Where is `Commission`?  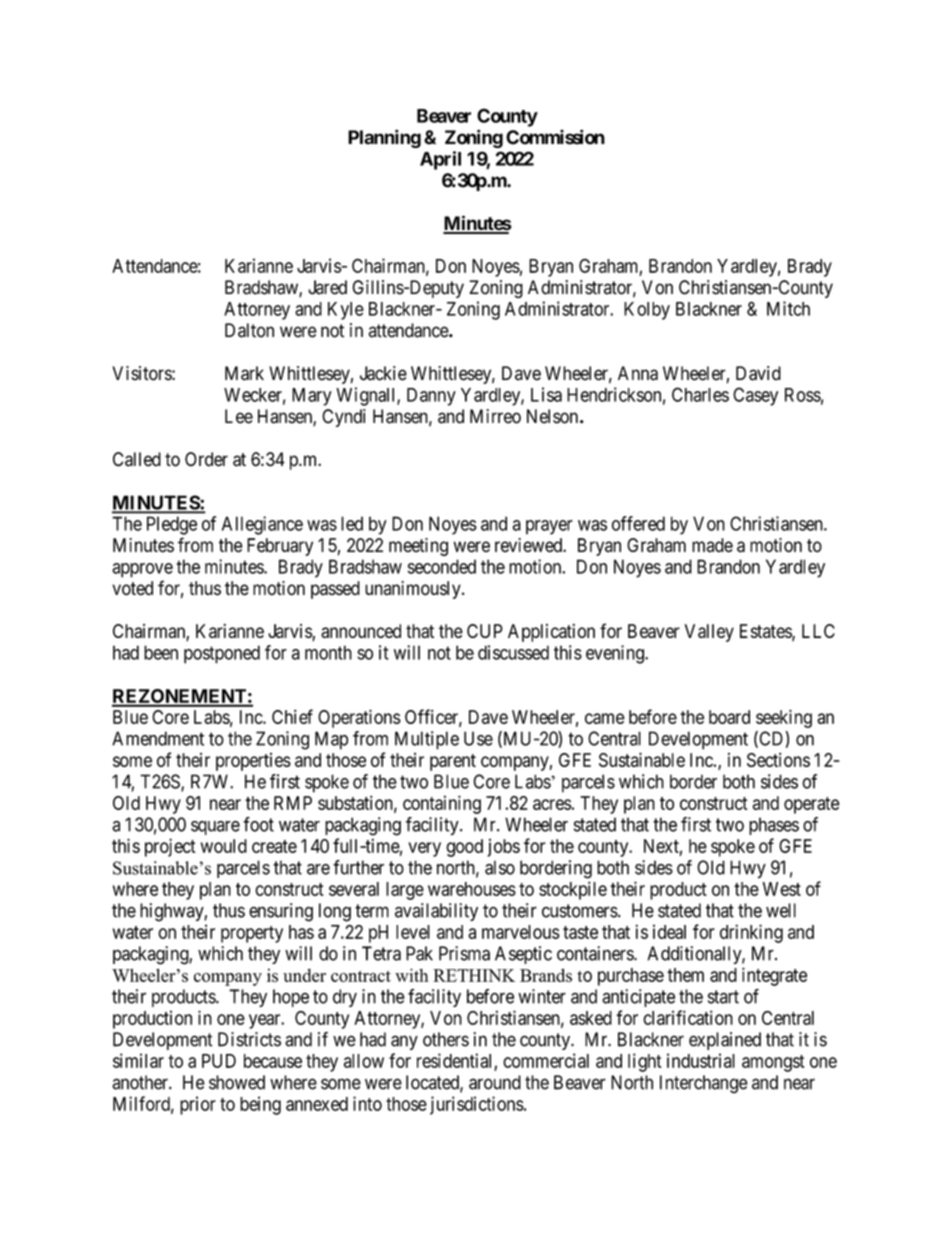 Commission is located at coordinates (555, 137).
